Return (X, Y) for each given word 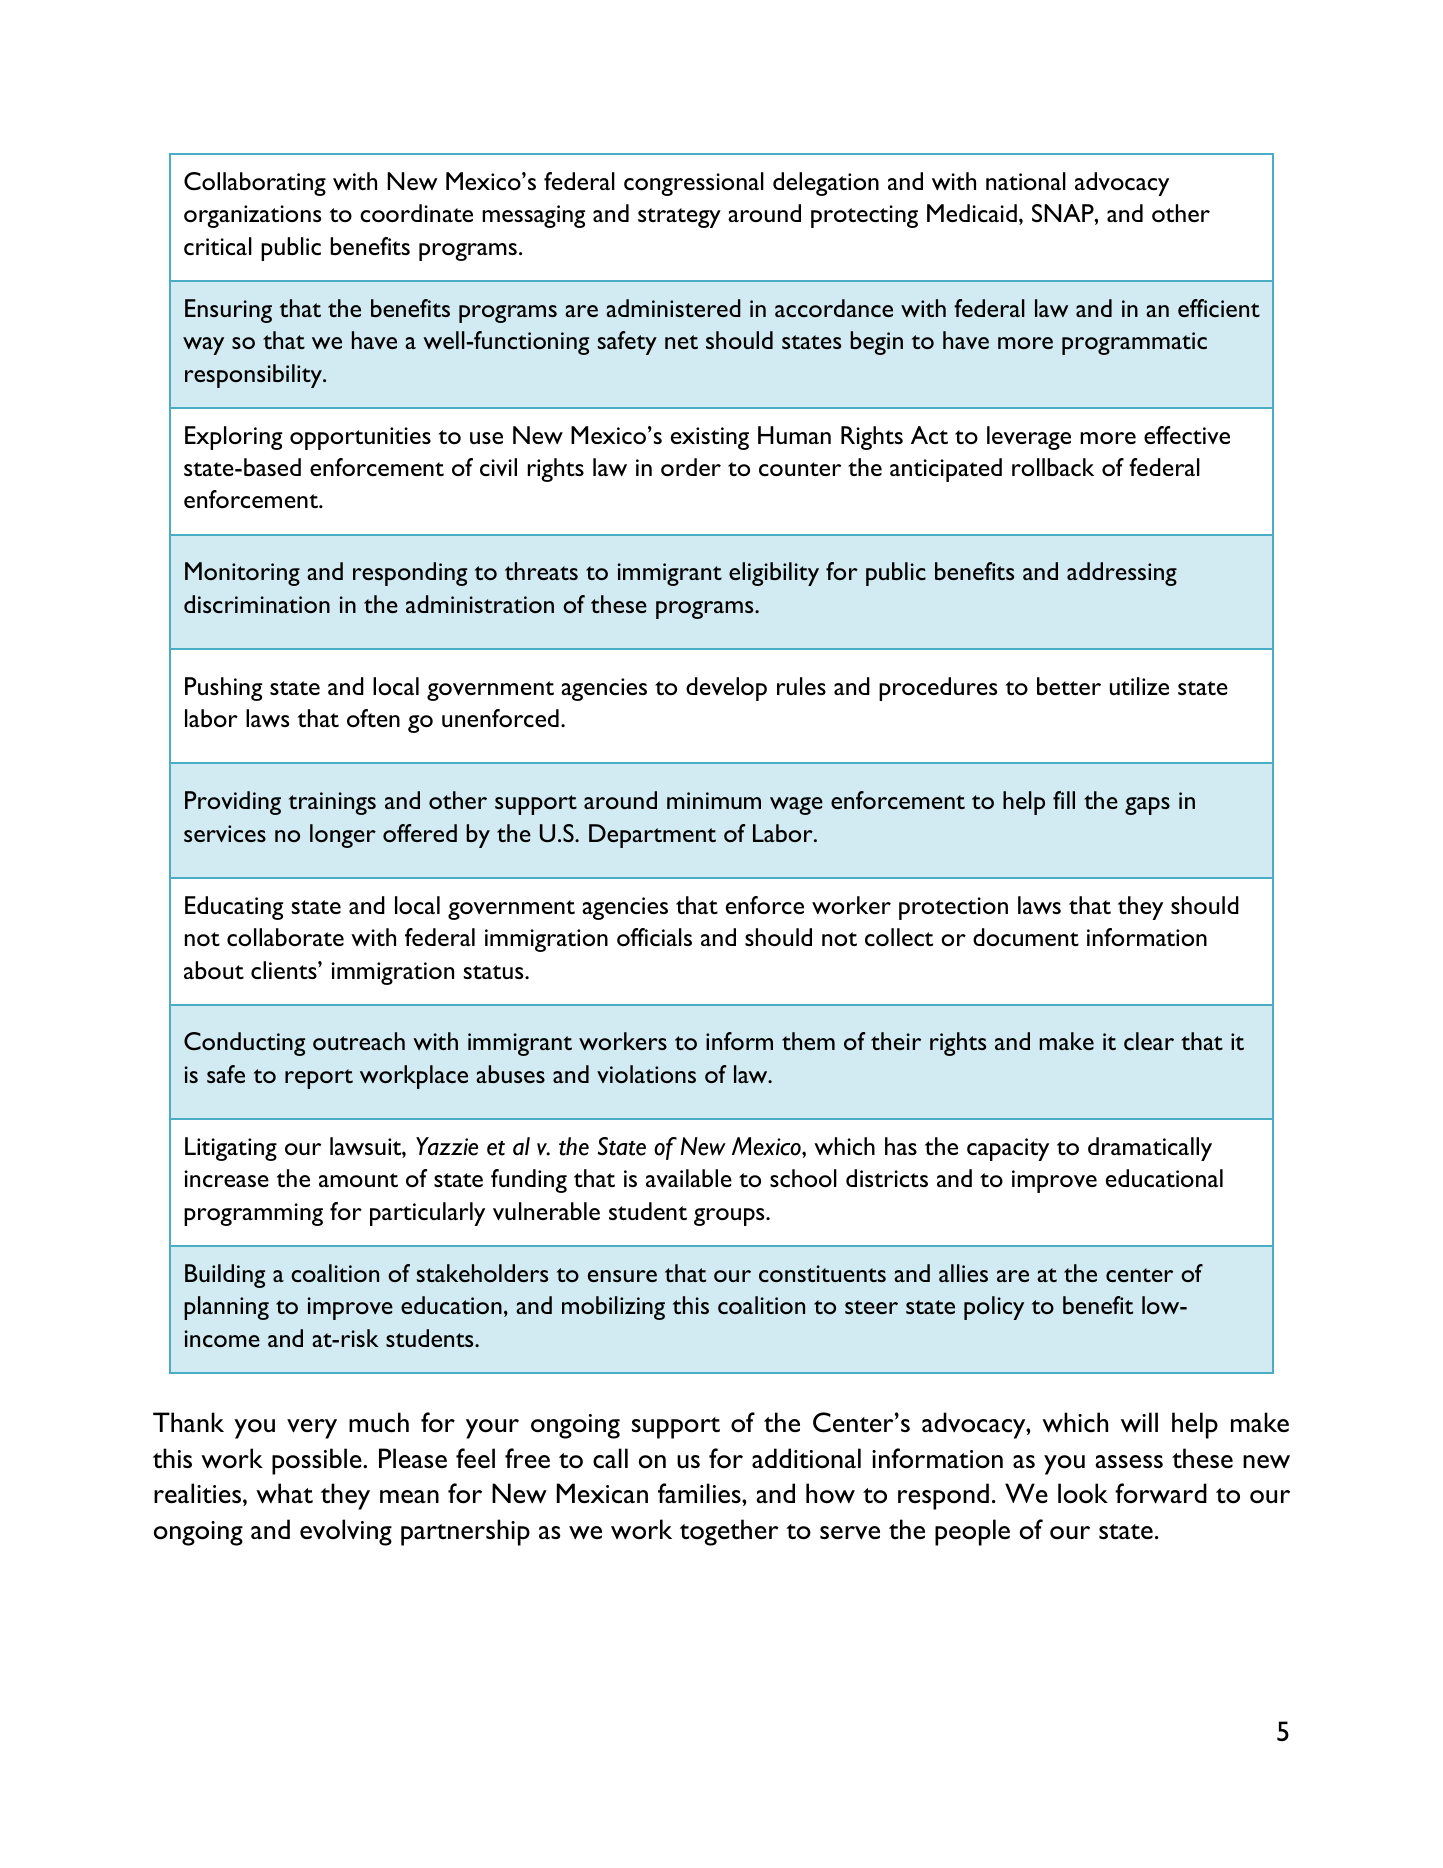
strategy (679, 218)
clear (1149, 1041)
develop (726, 689)
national (1026, 181)
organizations (252, 216)
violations (646, 1074)
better (1069, 686)
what (284, 1493)
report (319, 1079)
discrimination (257, 604)
